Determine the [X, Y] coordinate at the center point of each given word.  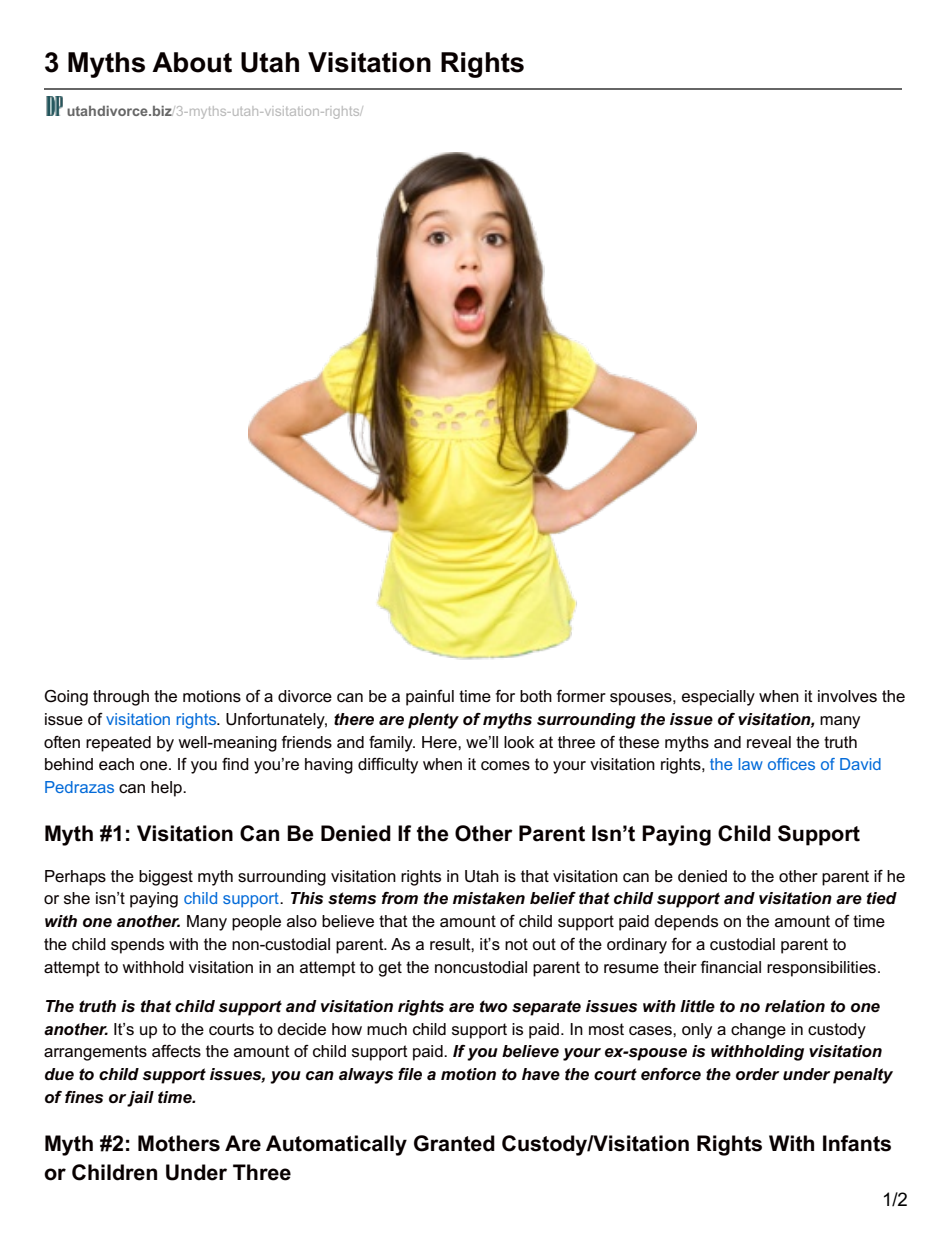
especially [718, 698]
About [192, 62]
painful [430, 698]
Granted [454, 1143]
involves [847, 696]
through [121, 698]
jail [140, 1099]
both [536, 696]
